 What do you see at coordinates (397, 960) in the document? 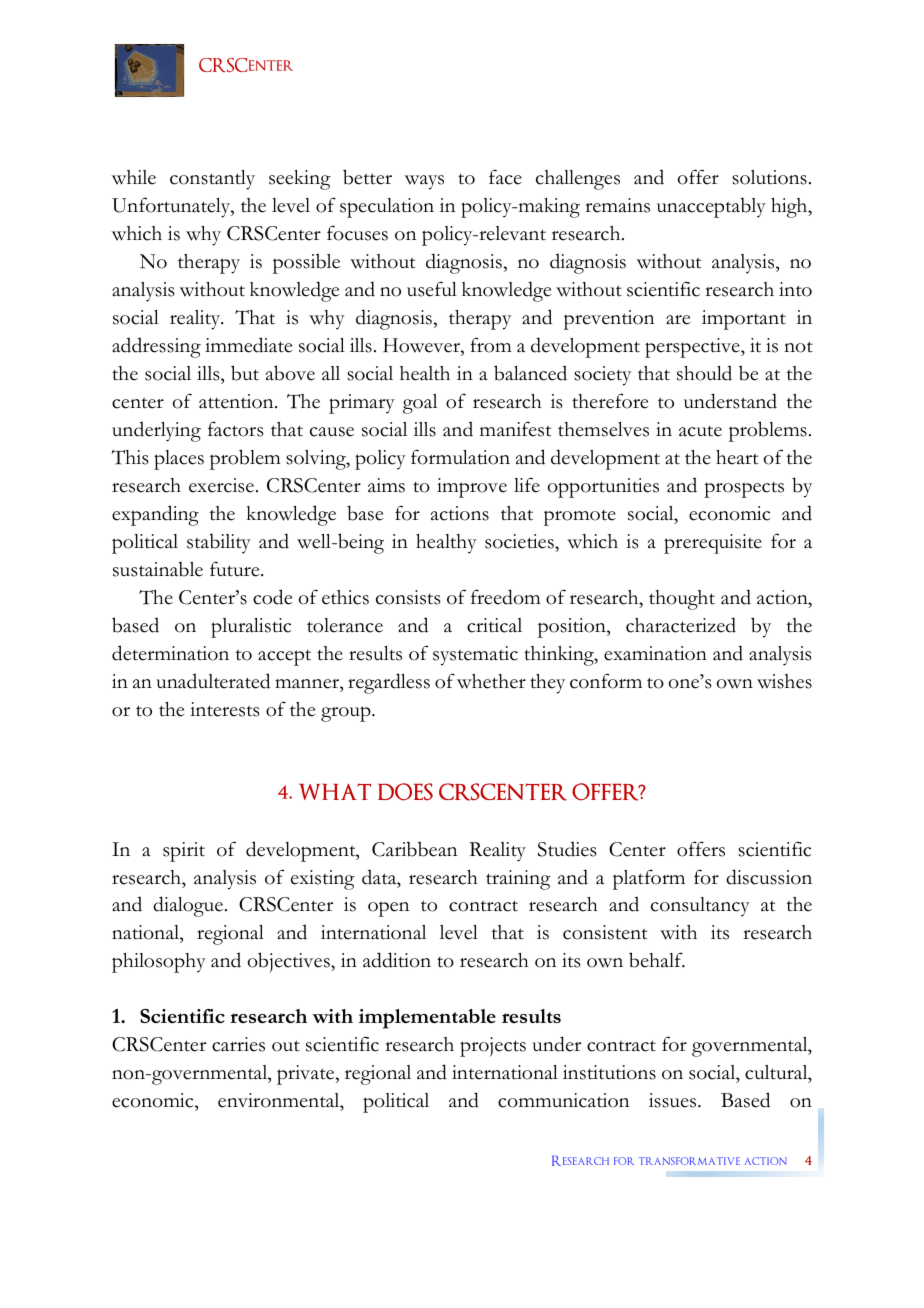
I see `addition` at bounding box center [397, 960].
